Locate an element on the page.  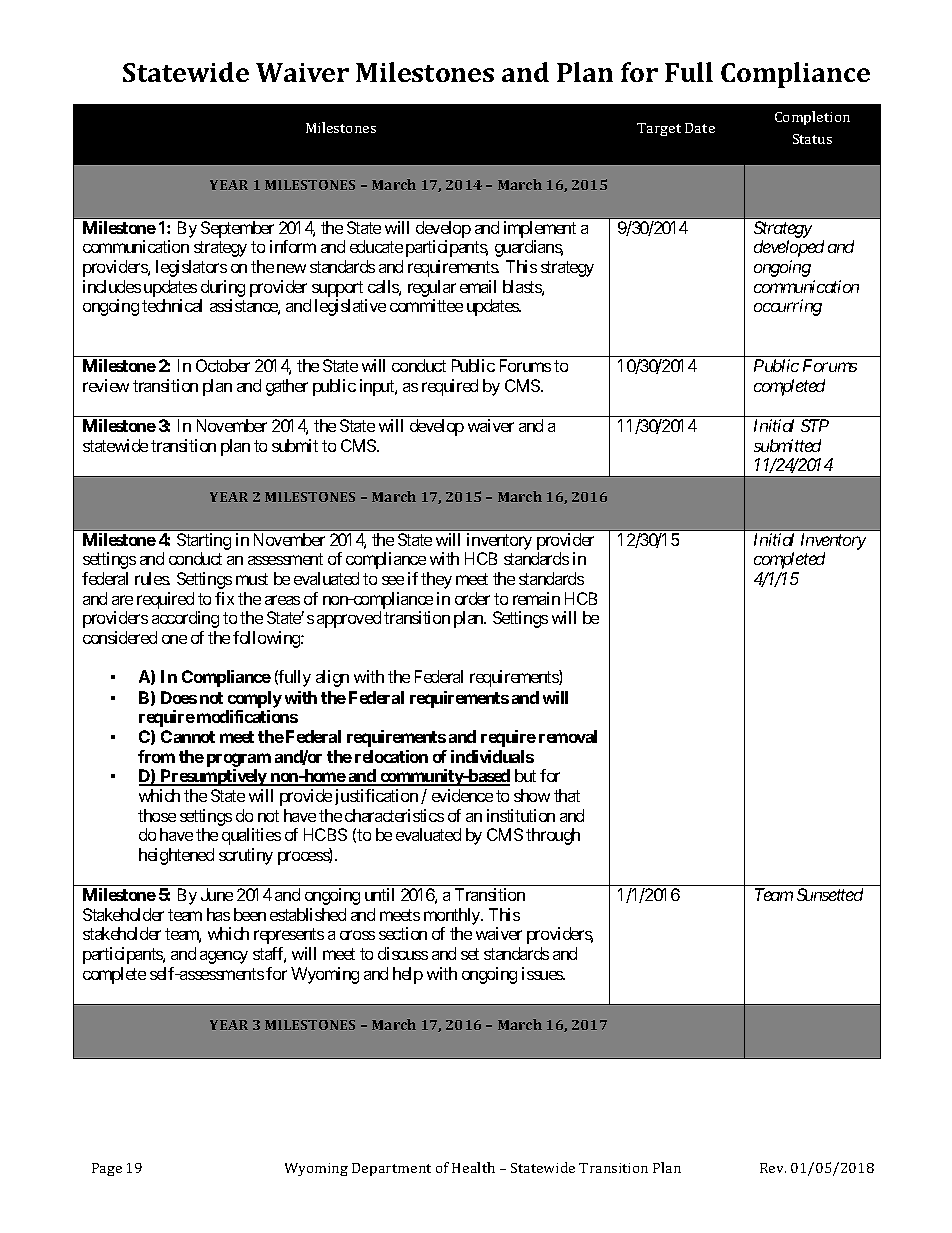
order is located at coordinates (472, 598).
